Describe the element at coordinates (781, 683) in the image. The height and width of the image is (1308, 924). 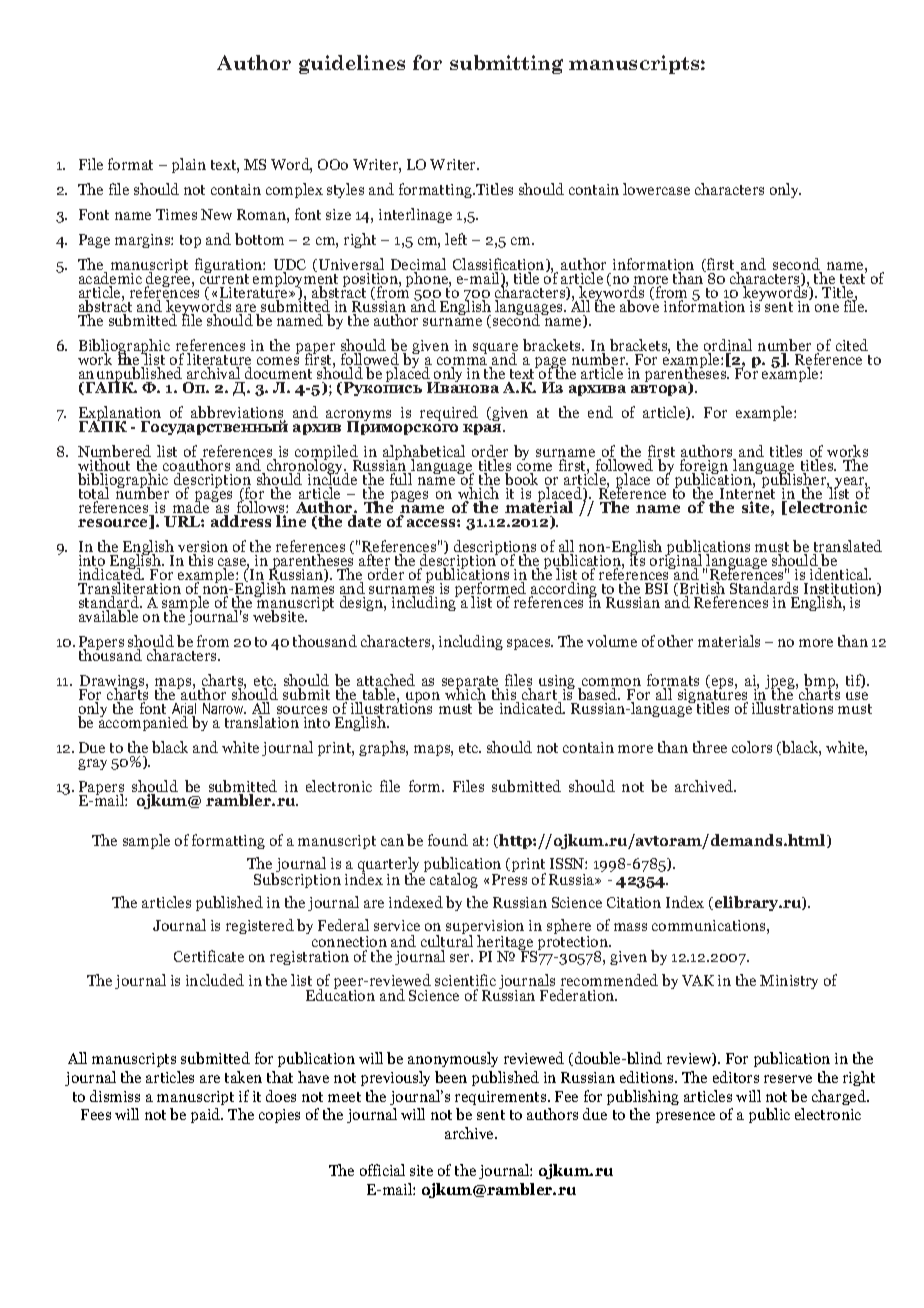
I see `jpeg` at that location.
